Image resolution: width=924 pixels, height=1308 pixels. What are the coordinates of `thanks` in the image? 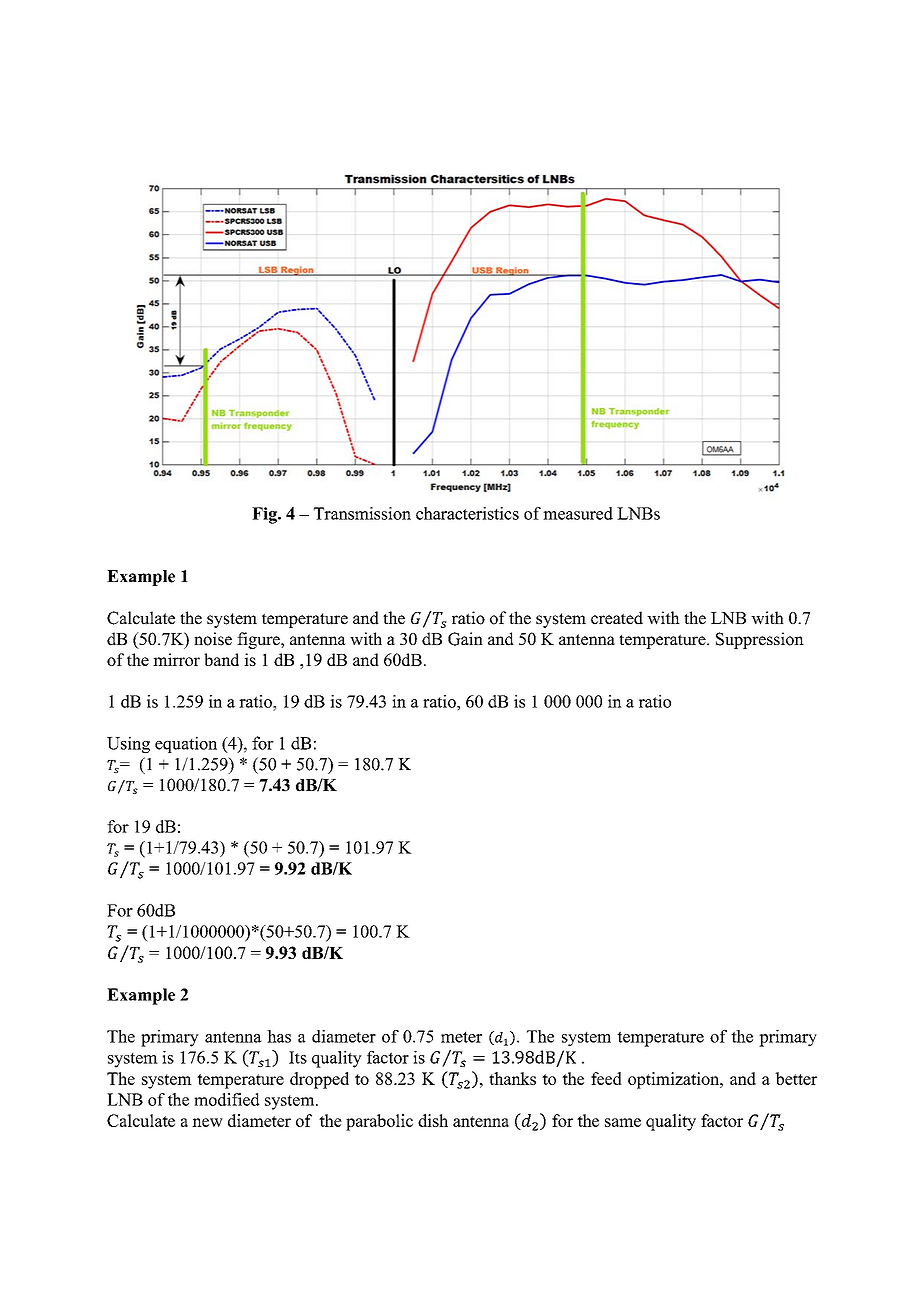 It's located at (512, 1078).
